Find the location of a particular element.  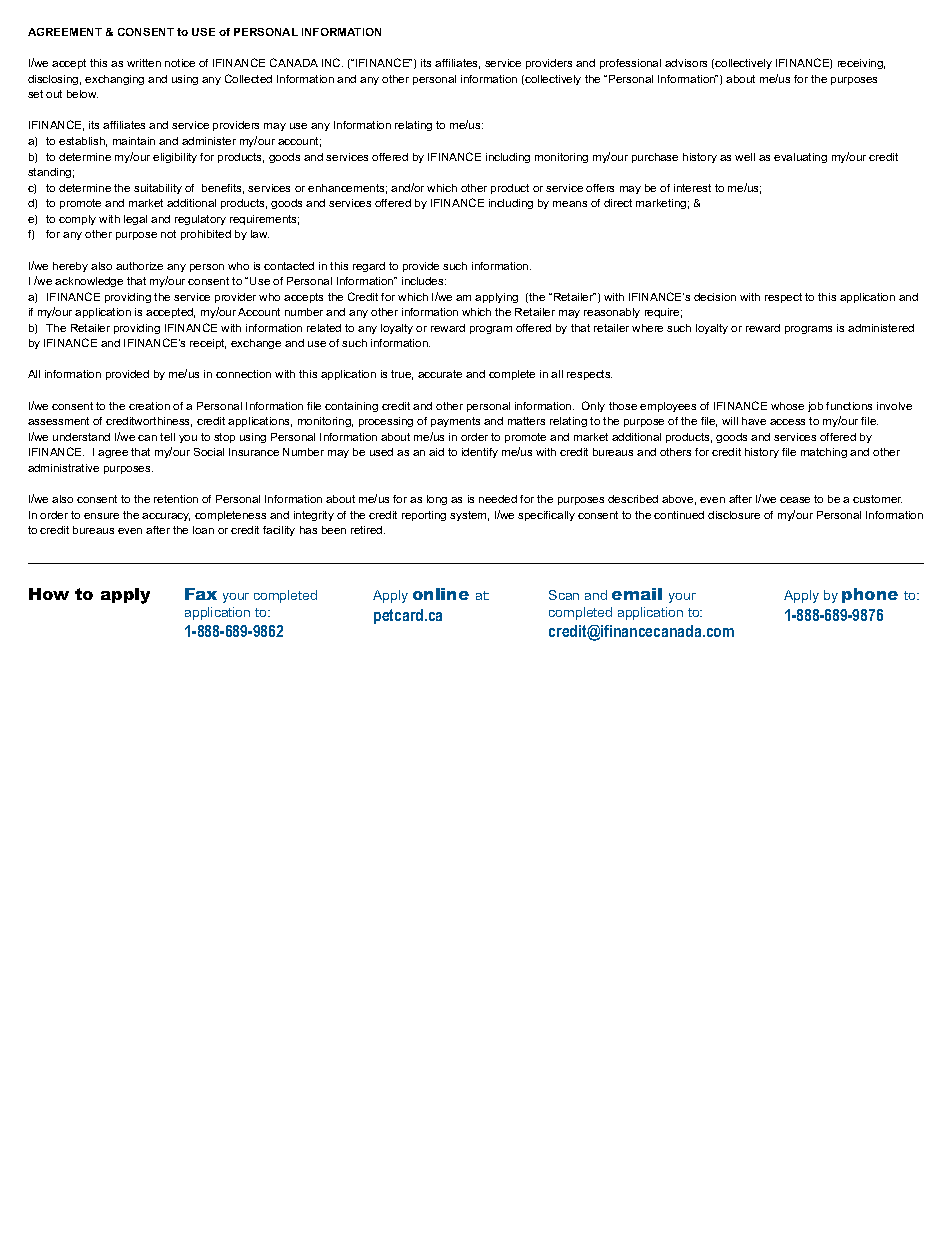

decision is located at coordinates (715, 297).
